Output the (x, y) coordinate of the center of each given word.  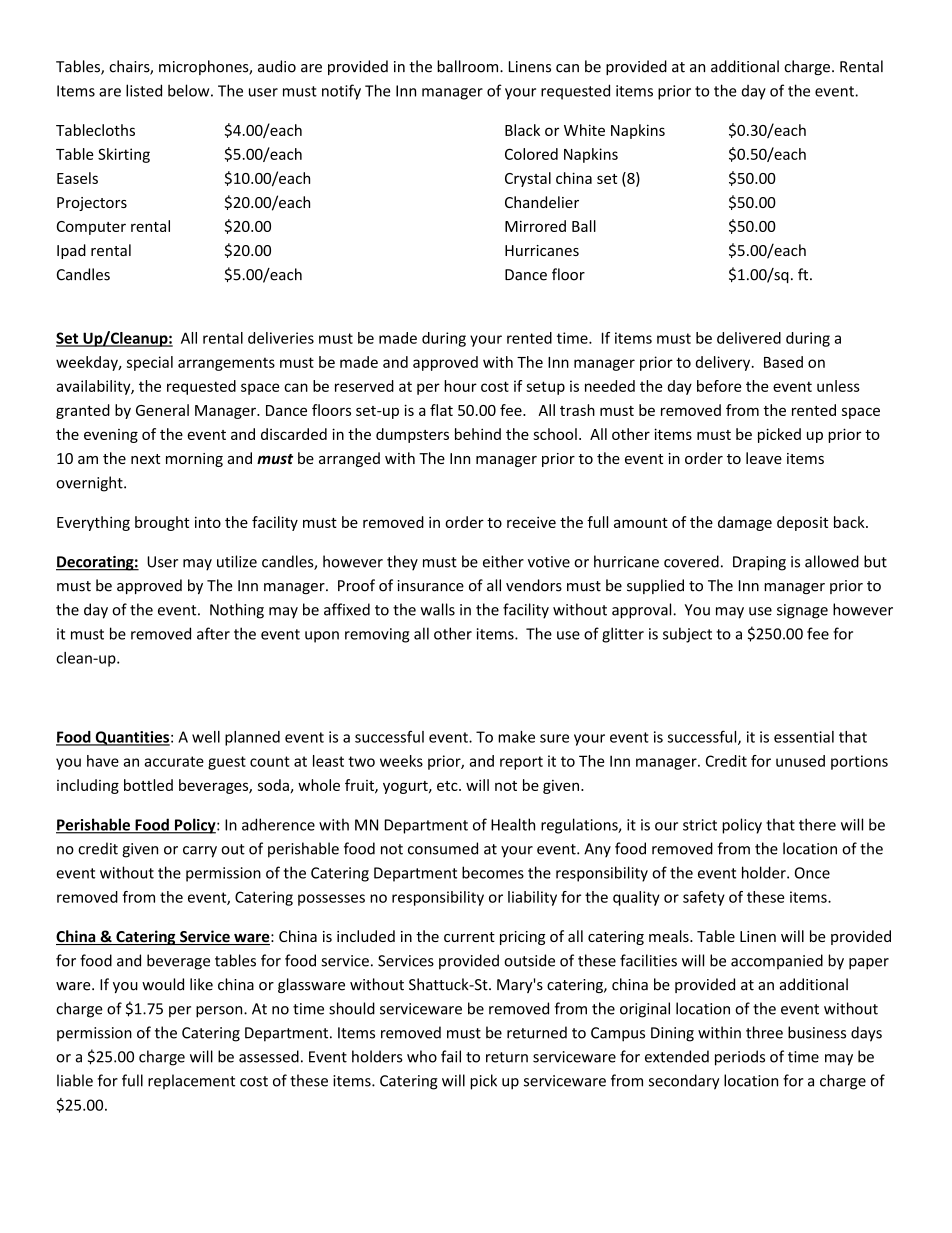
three (764, 1032)
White (584, 130)
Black (522, 130)
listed (144, 90)
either (503, 561)
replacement (191, 1081)
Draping (759, 563)
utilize (237, 561)
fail (451, 1056)
